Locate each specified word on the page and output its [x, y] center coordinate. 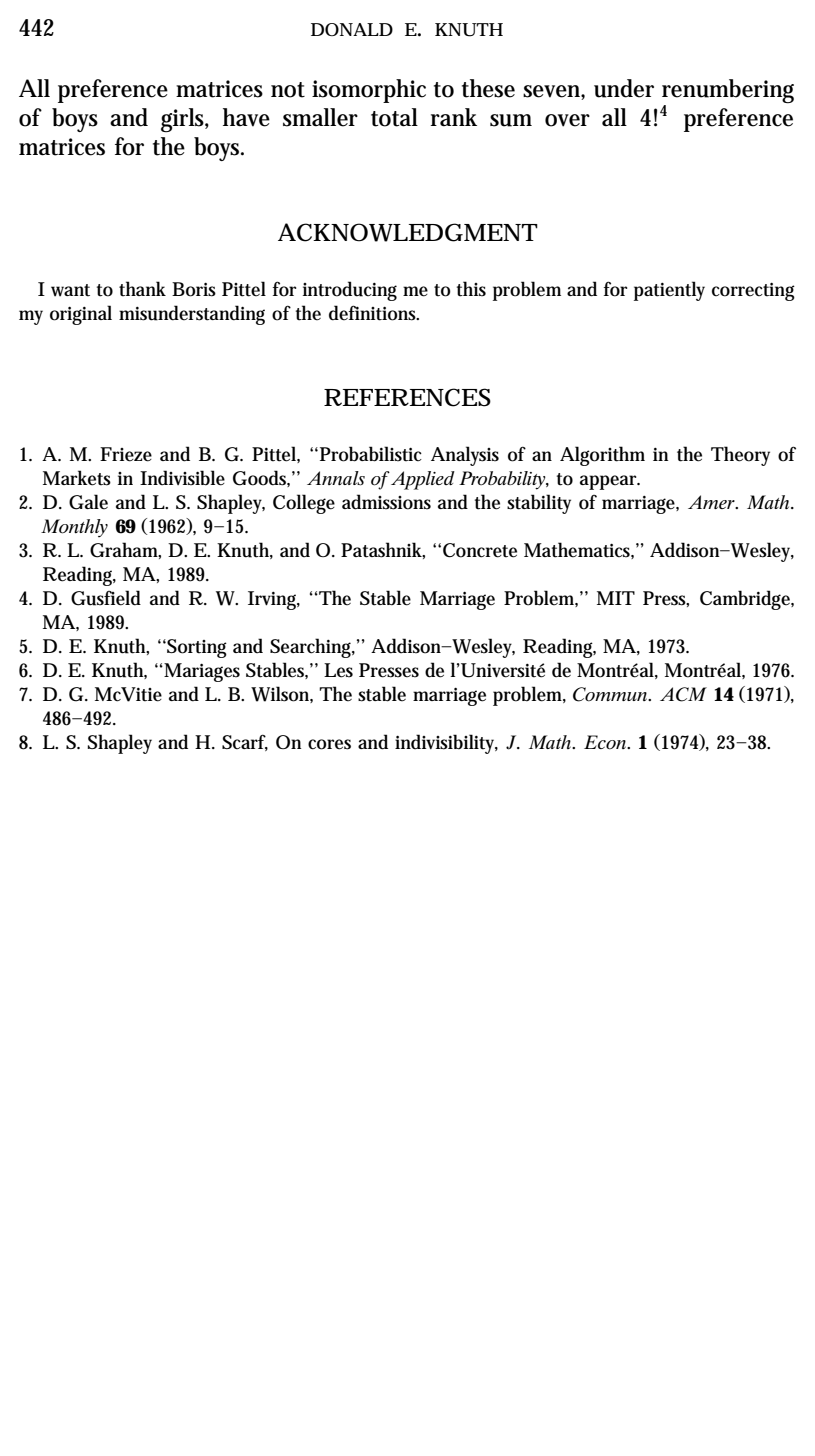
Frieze [126, 454]
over [567, 120]
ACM [683, 694]
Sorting [196, 648]
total [394, 117]
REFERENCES [407, 397]
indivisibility [446, 744]
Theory [740, 456]
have [246, 117]
